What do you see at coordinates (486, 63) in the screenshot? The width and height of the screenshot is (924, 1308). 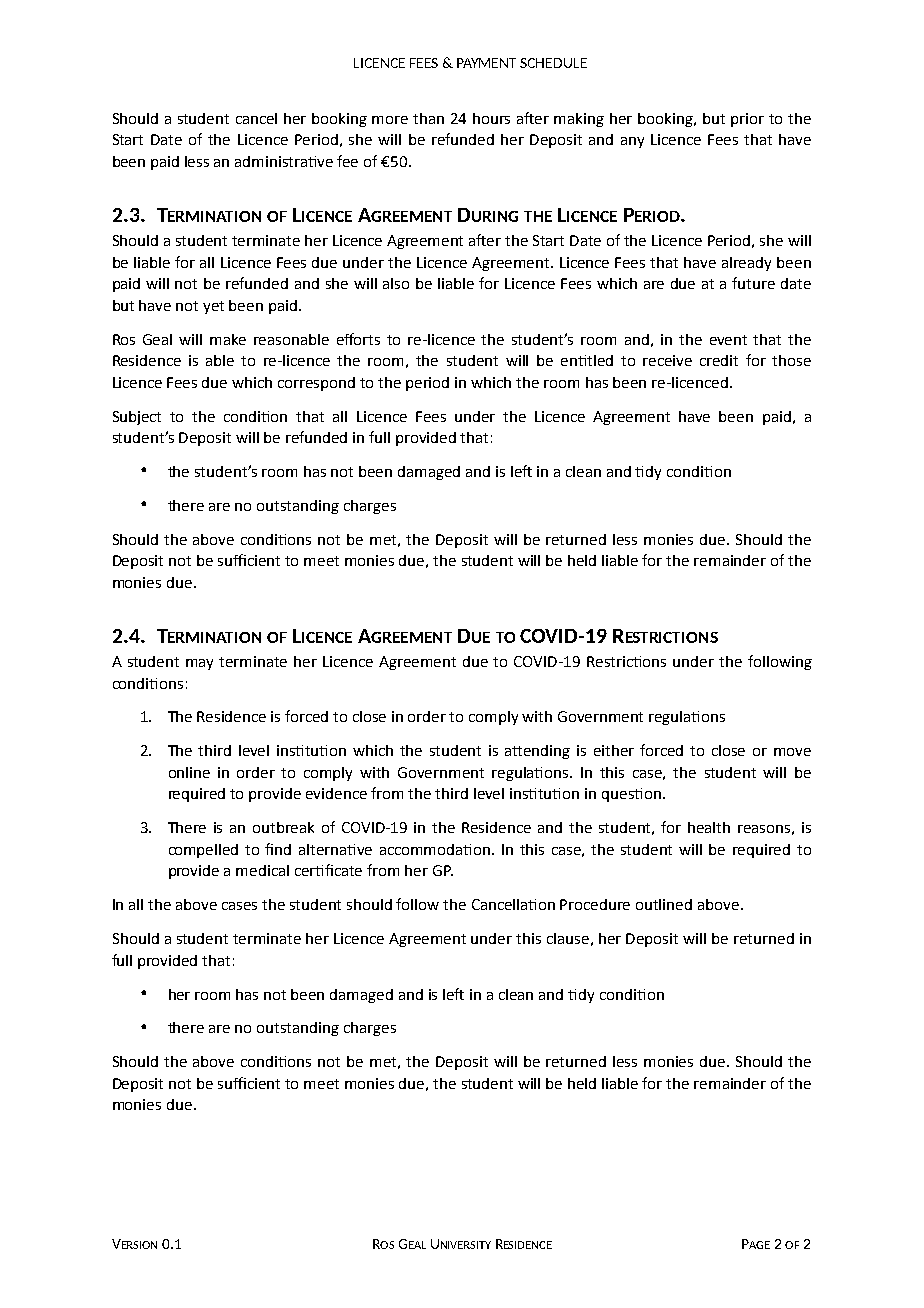 I see `PAYMENT` at bounding box center [486, 63].
